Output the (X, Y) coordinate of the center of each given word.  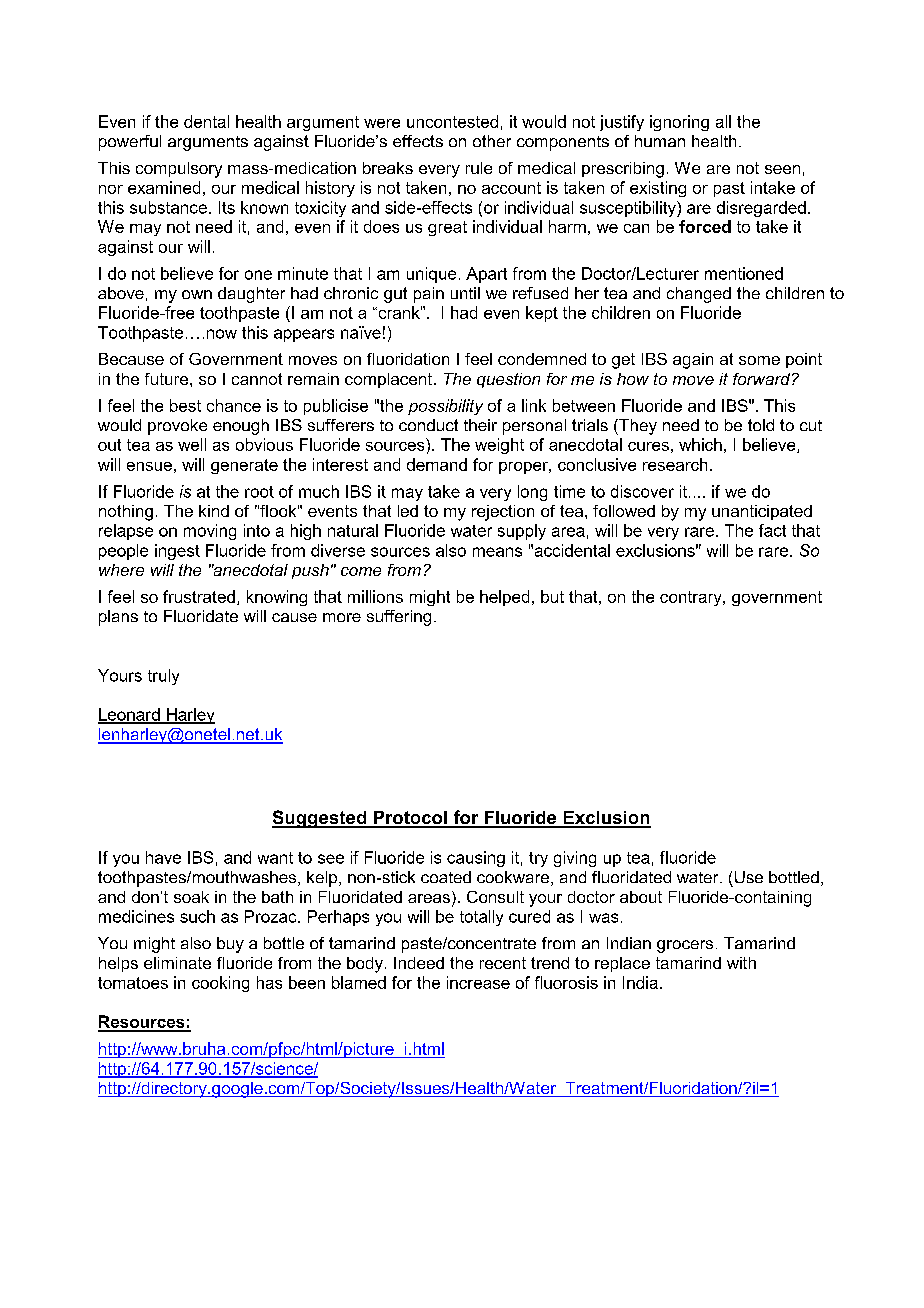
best (185, 405)
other (492, 141)
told (761, 425)
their (480, 425)
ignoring (679, 123)
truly (163, 677)
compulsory (179, 170)
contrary (692, 598)
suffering (399, 618)
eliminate (177, 963)
